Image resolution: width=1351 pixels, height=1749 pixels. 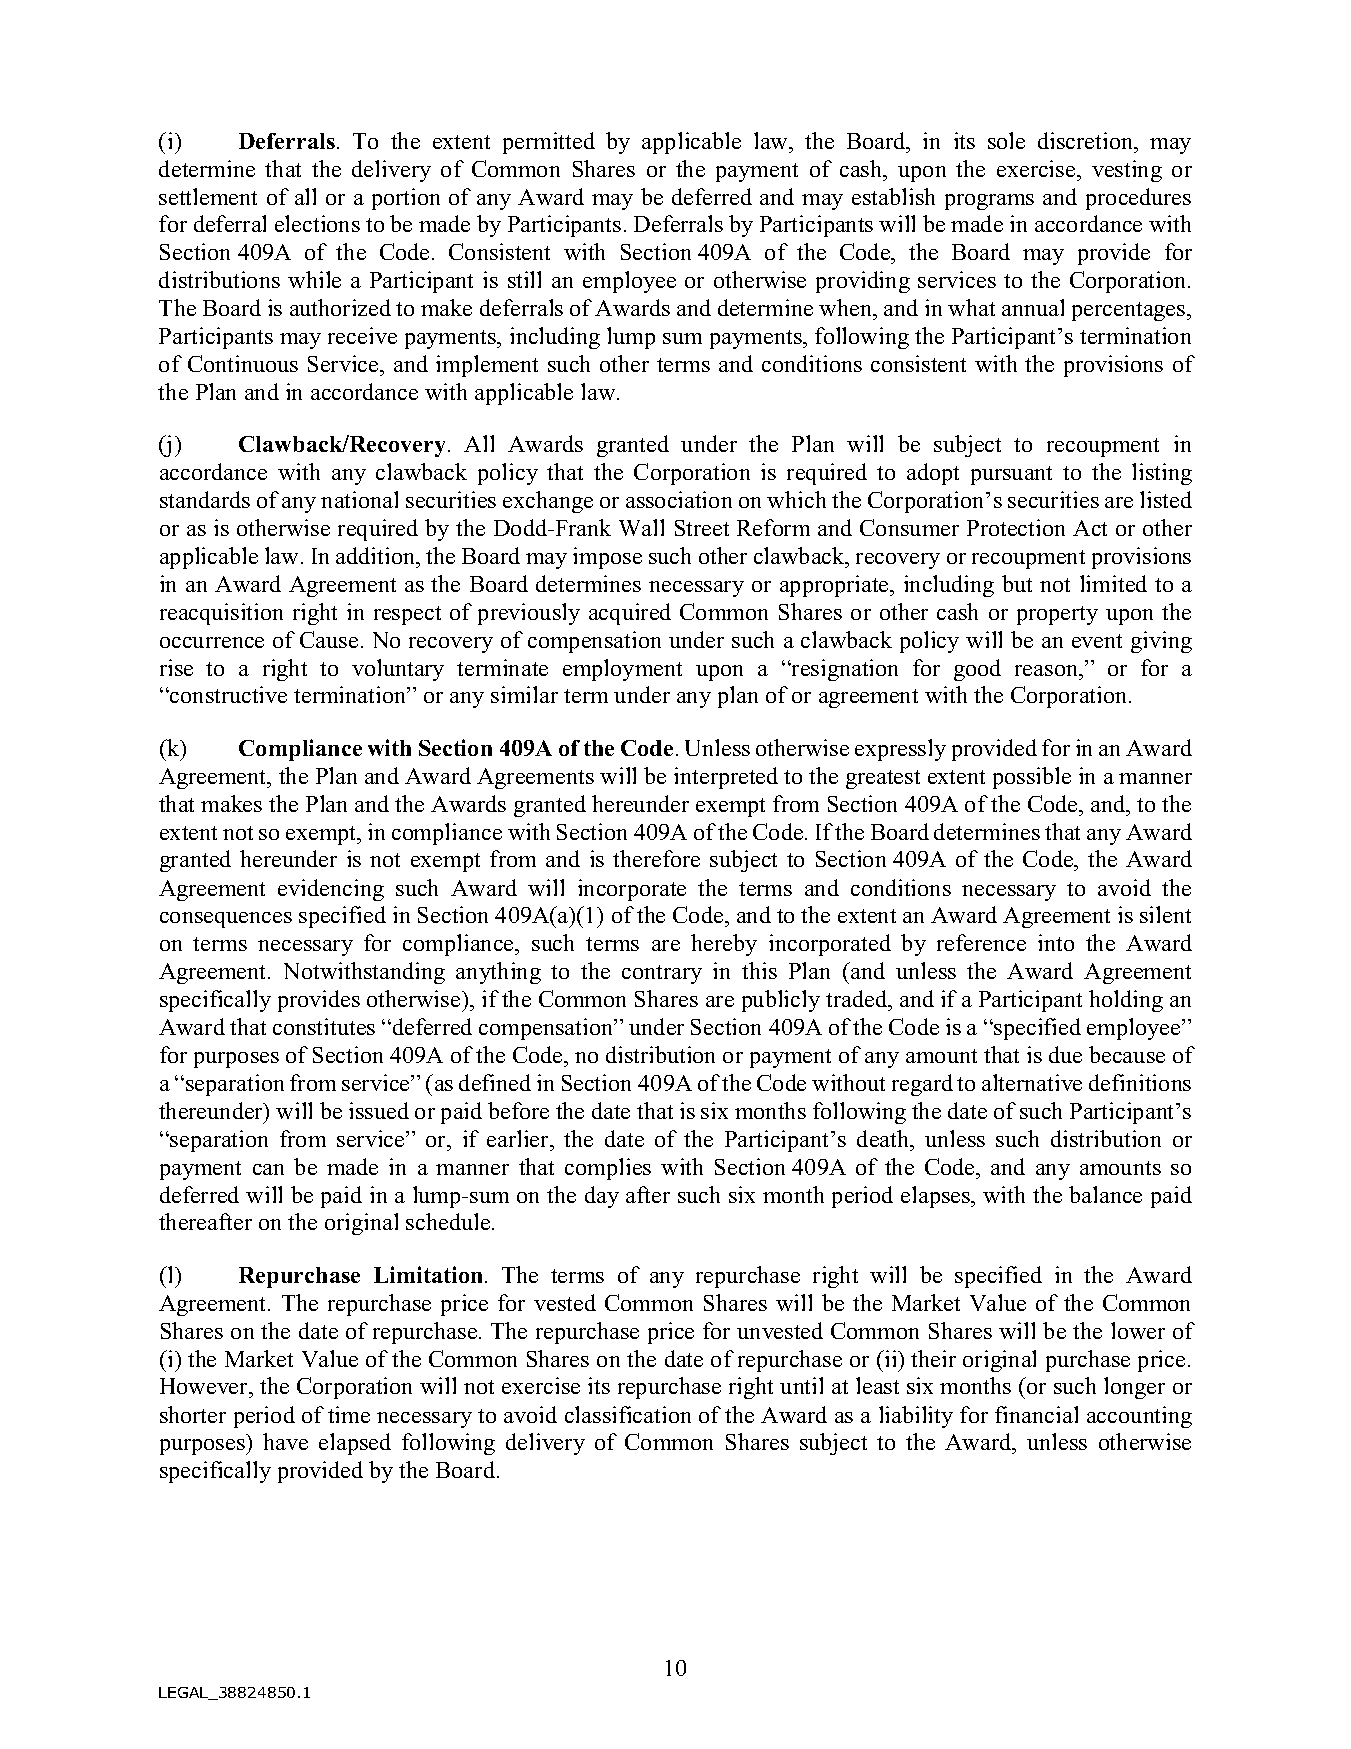 I want to click on elections, so click(x=317, y=223).
